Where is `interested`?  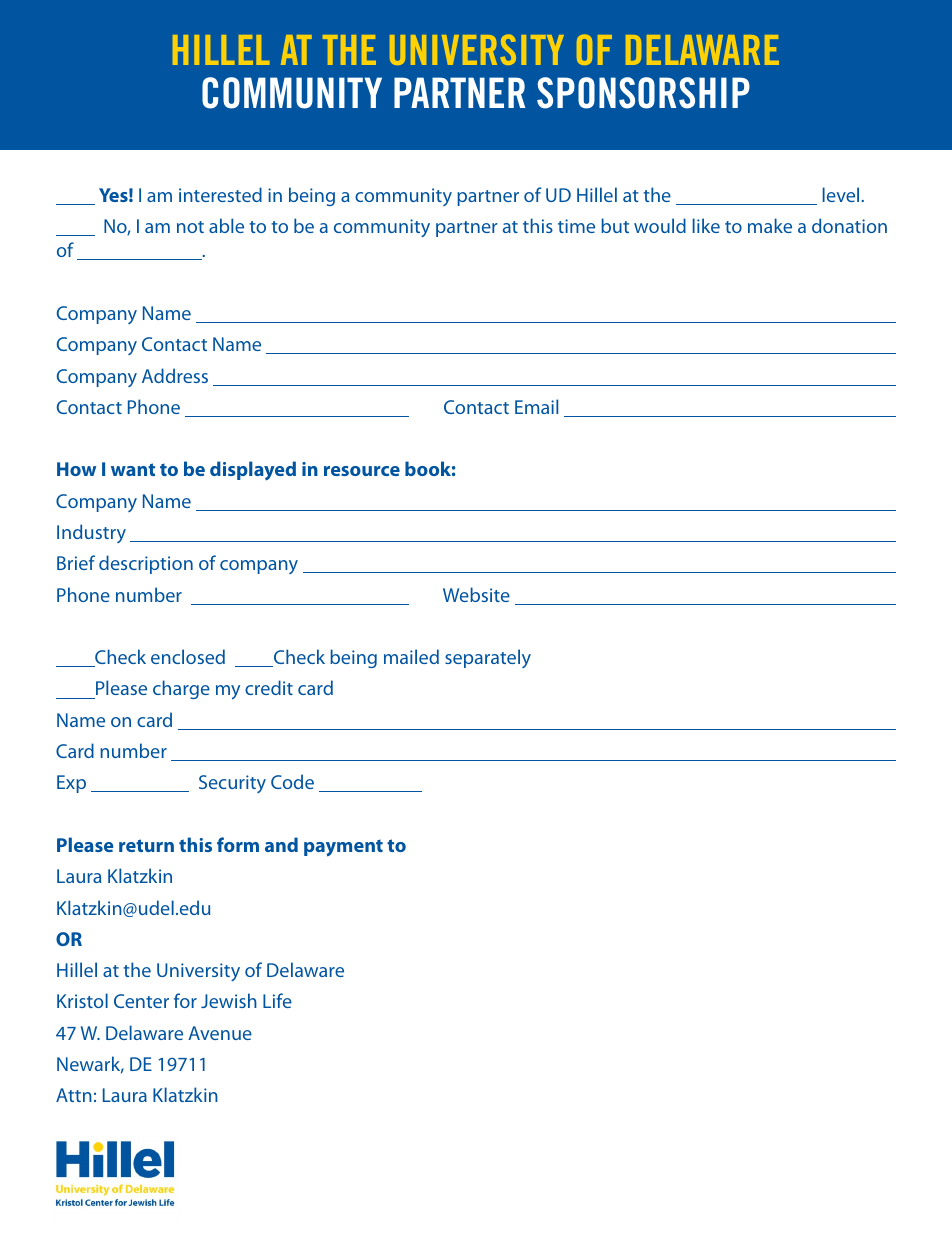 interested is located at coordinates (220, 194).
